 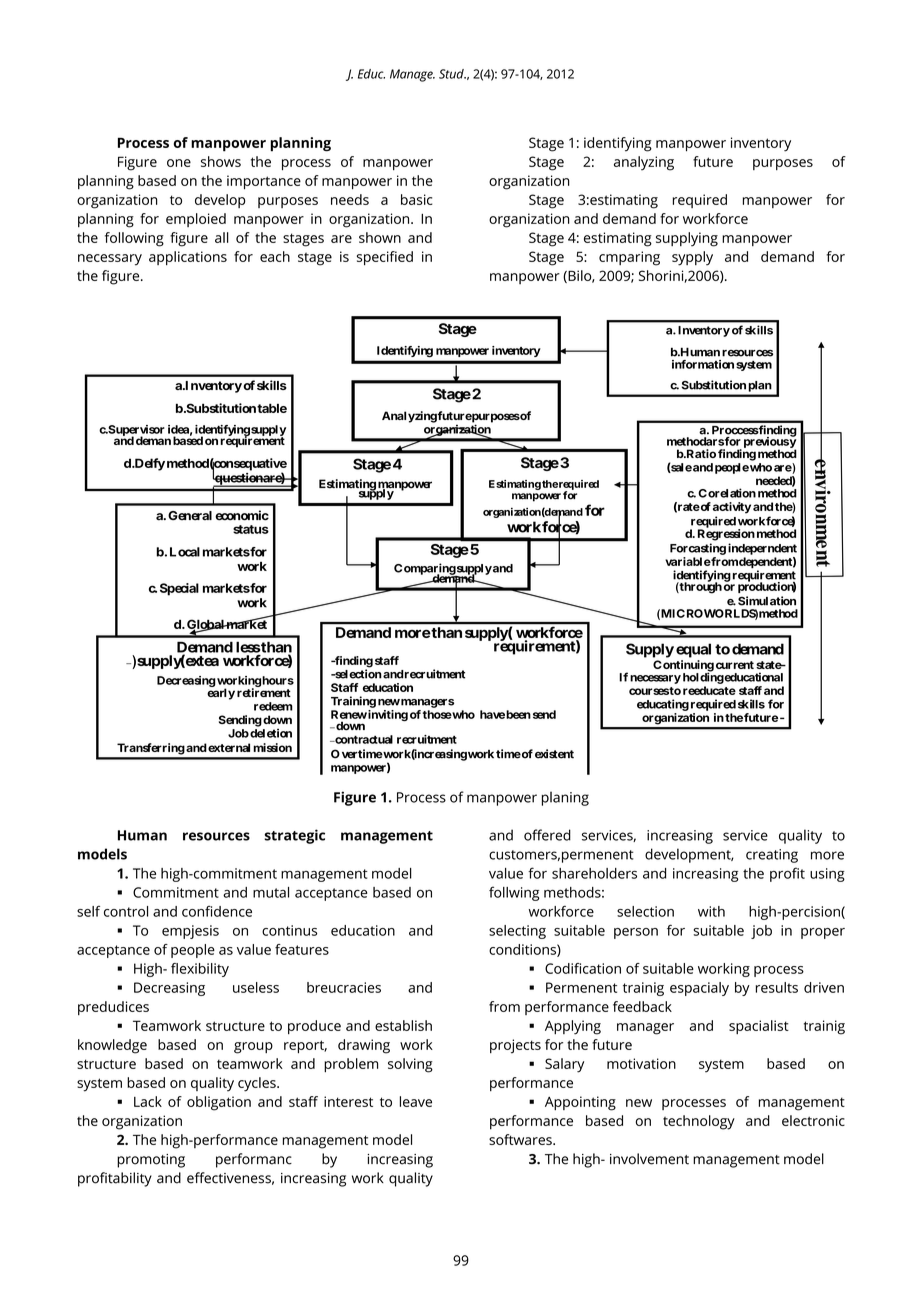 What do you see at coordinates (711, 911) in the document?
I see `with` at bounding box center [711, 911].
